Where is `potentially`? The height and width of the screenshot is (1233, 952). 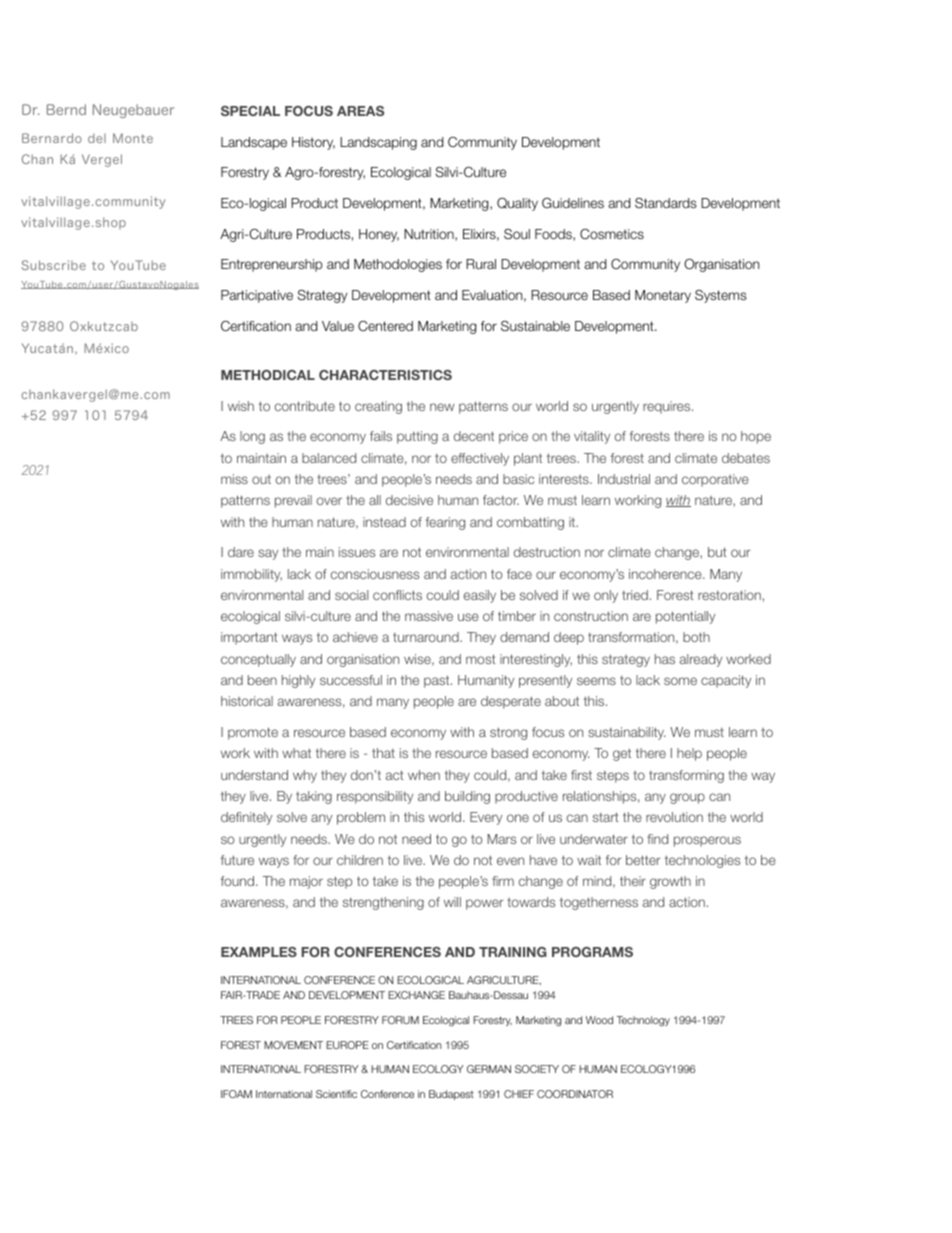 potentially is located at coordinates (685, 617).
